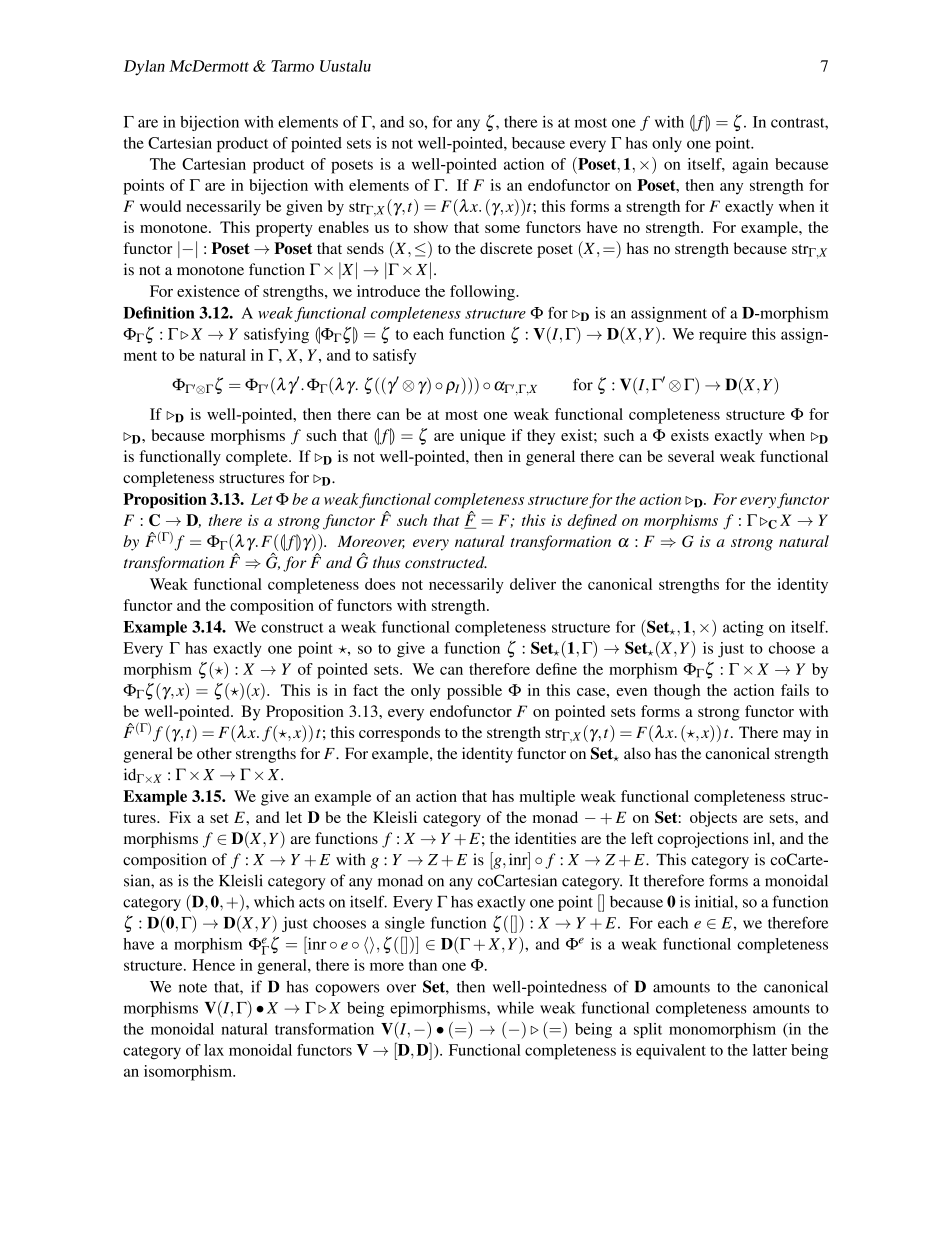 The width and height of the screenshot is (952, 1233). I want to click on show, so click(431, 227).
